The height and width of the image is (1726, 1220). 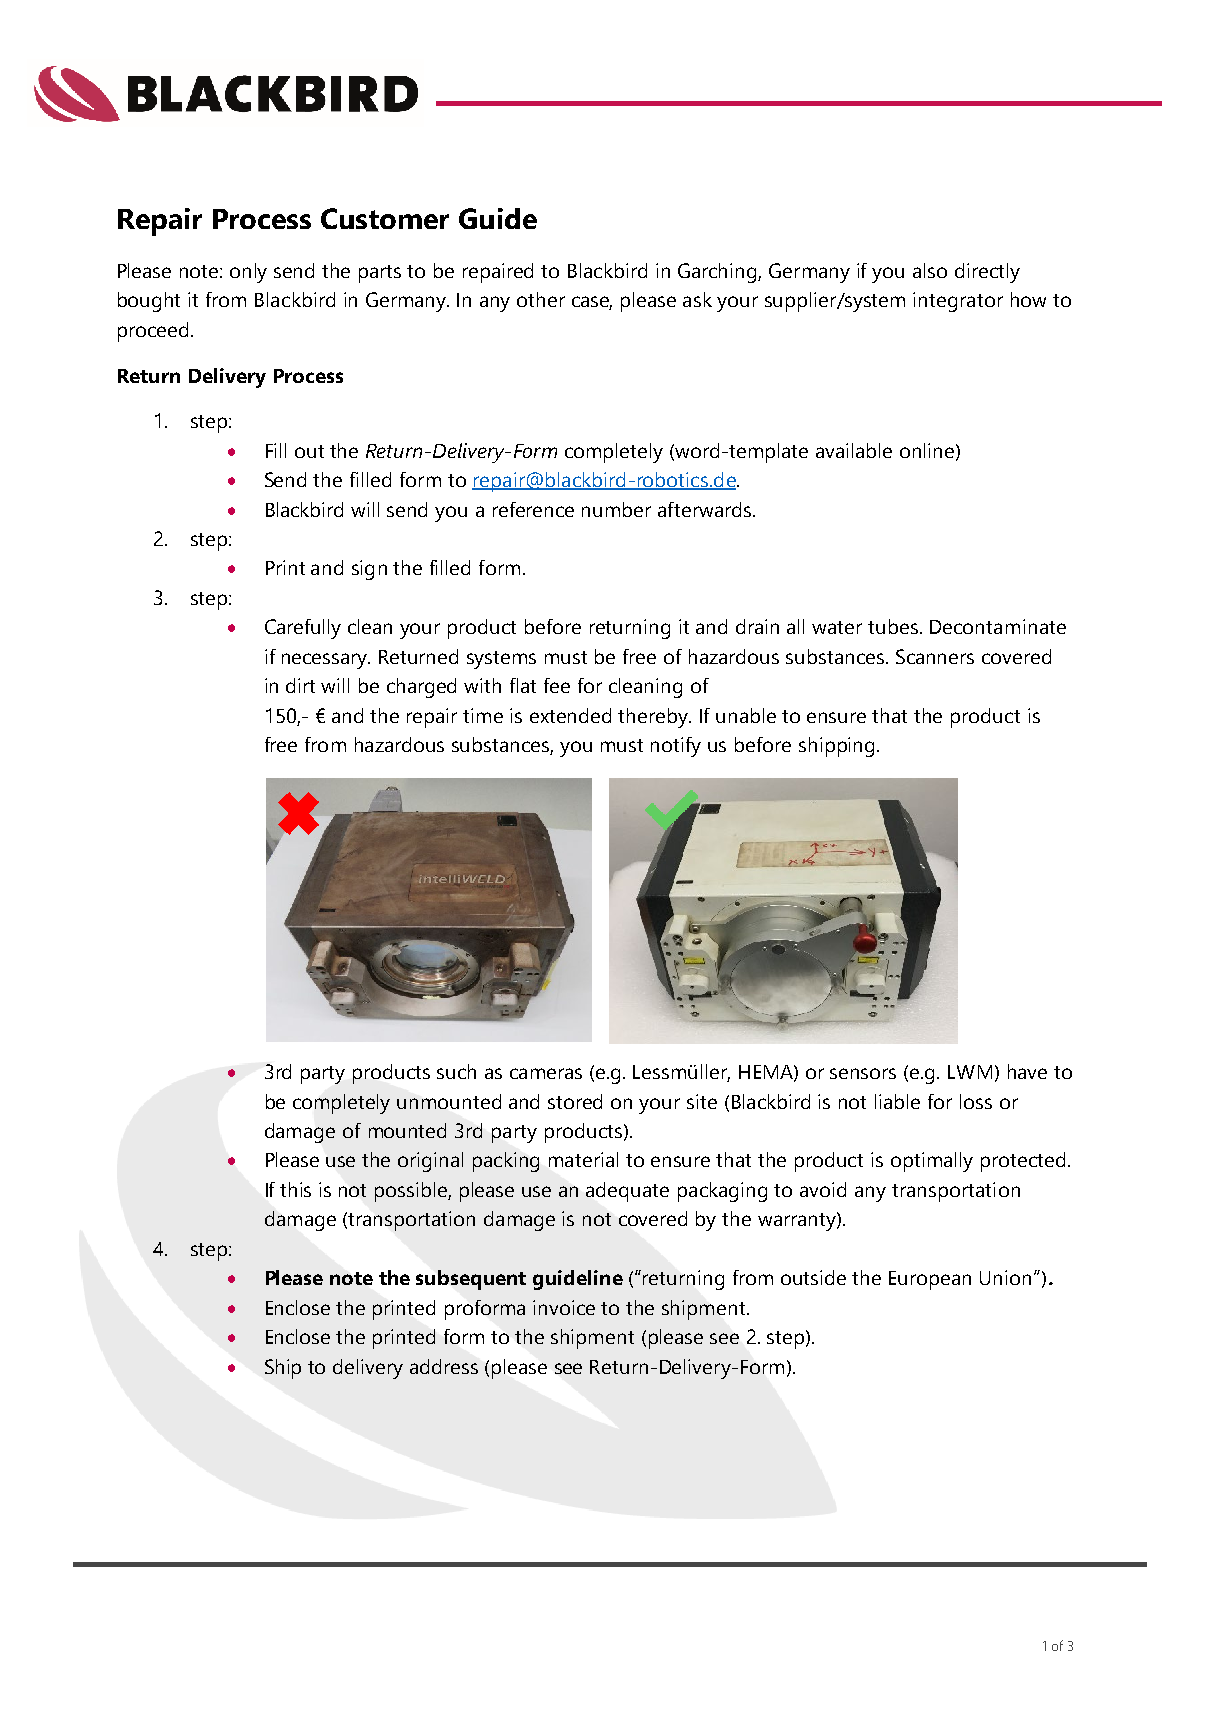 I want to click on LWM, so click(x=970, y=1072).
